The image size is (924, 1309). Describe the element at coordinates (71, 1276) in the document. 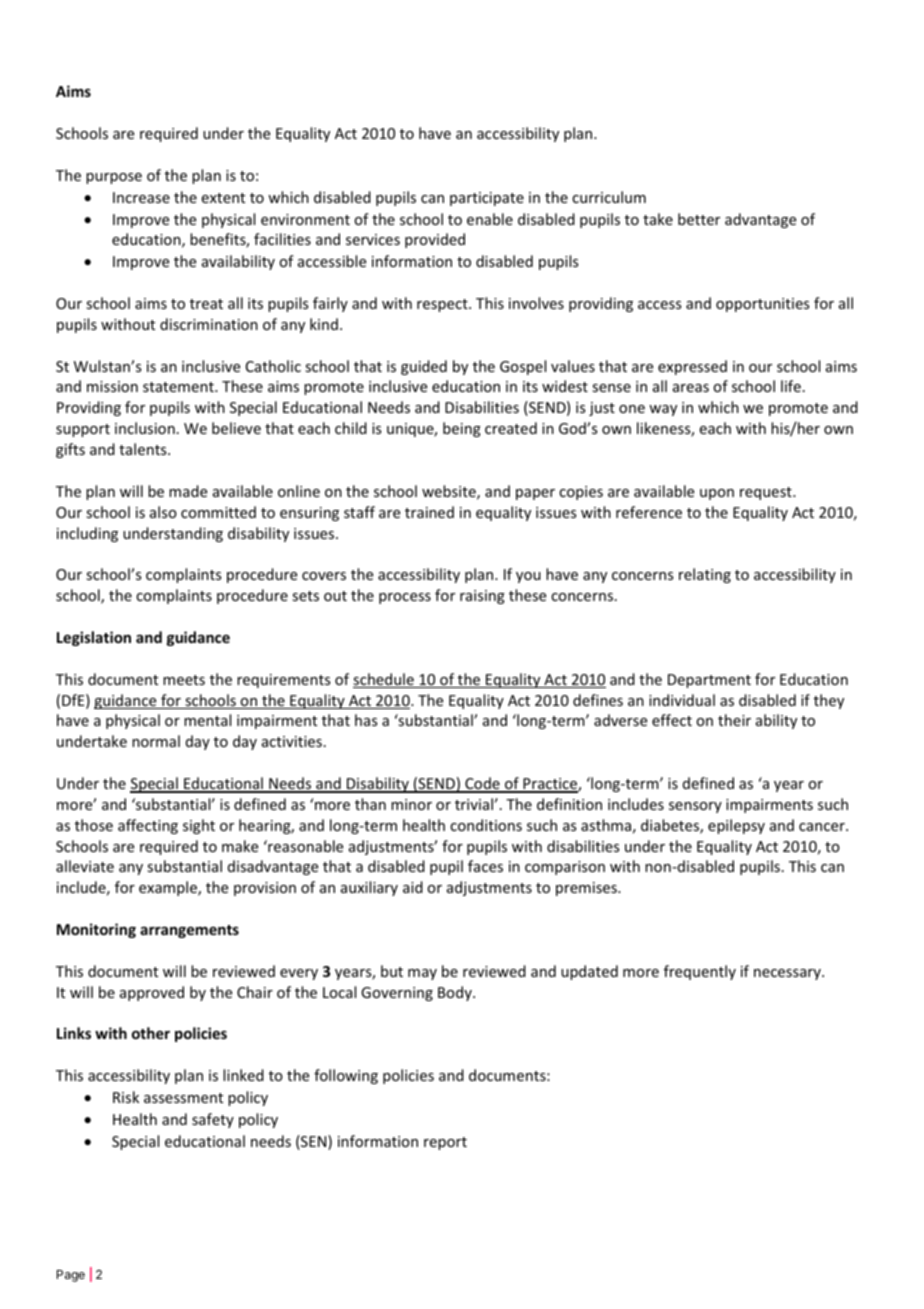

I see `Page` at that location.
